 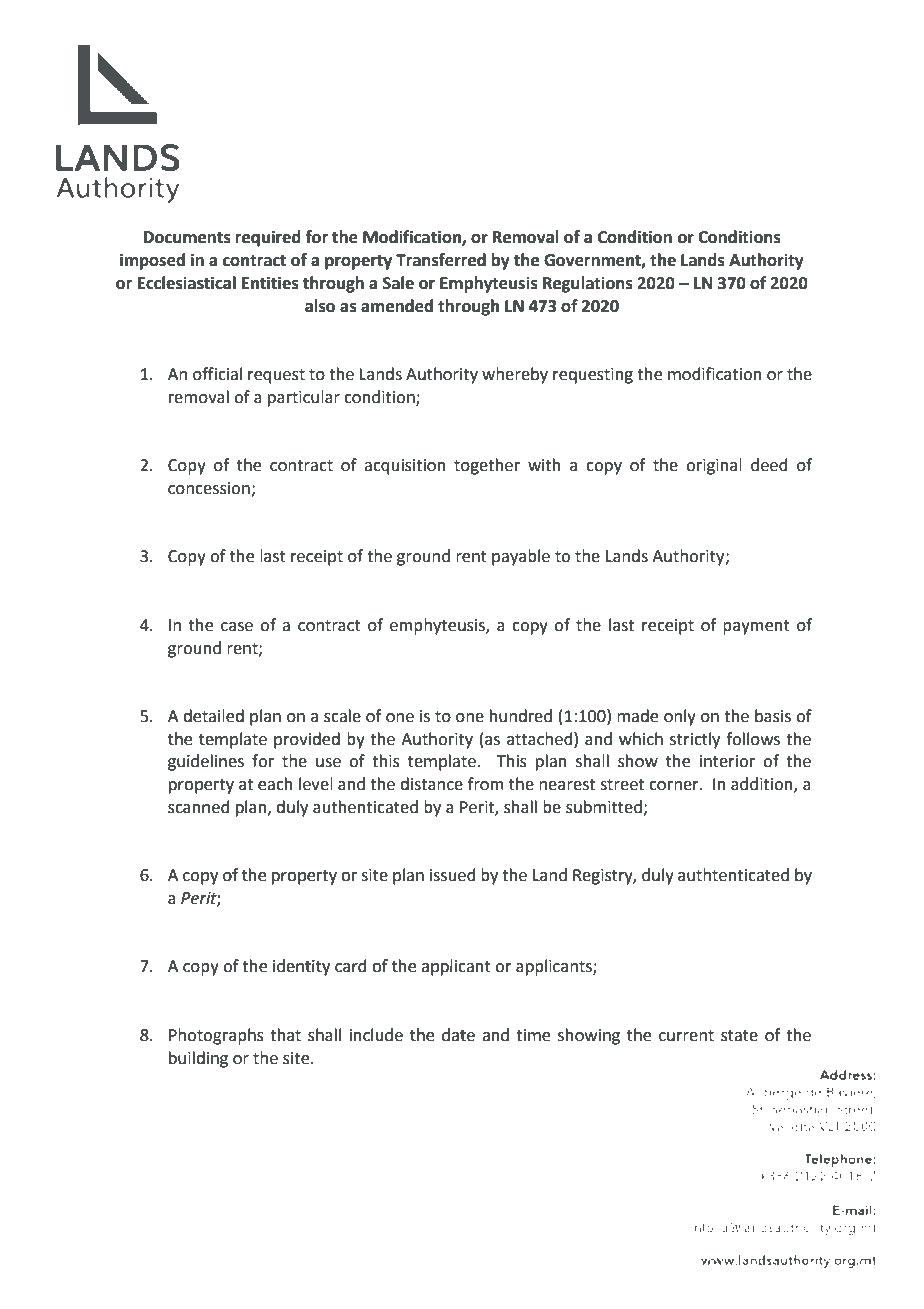 I want to click on concession, so click(x=210, y=489).
